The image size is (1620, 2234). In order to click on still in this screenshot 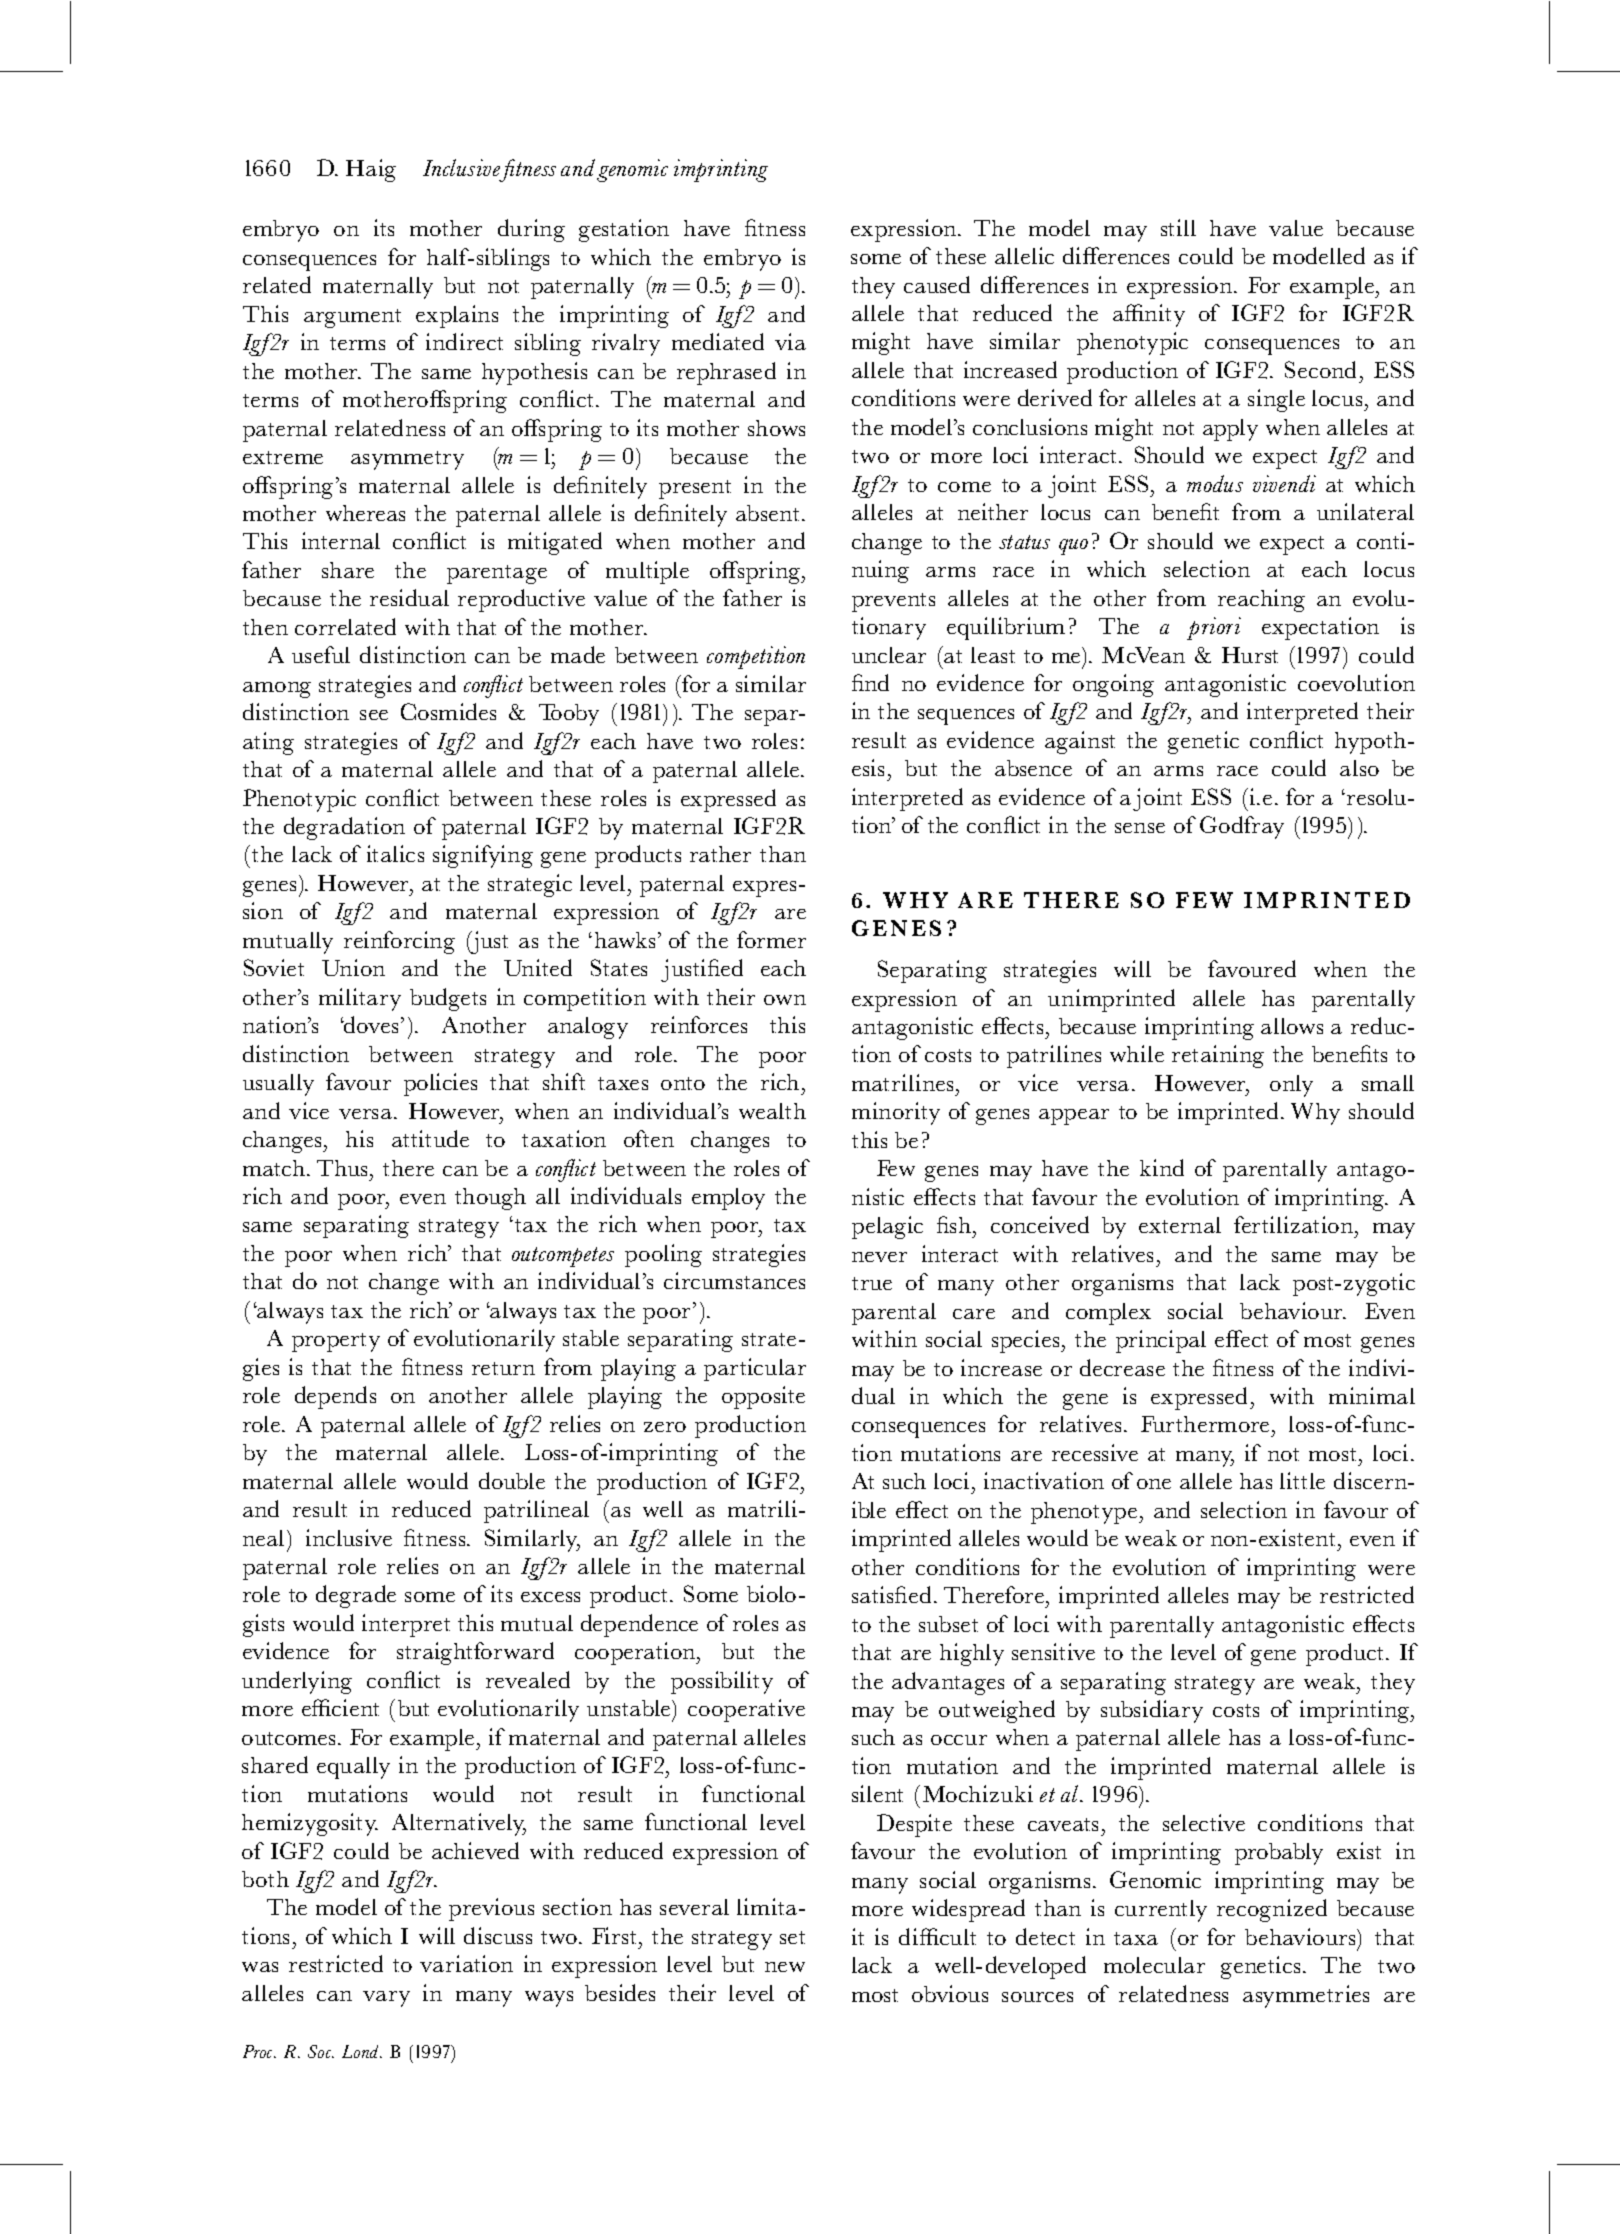, I will do `click(1178, 227)`.
